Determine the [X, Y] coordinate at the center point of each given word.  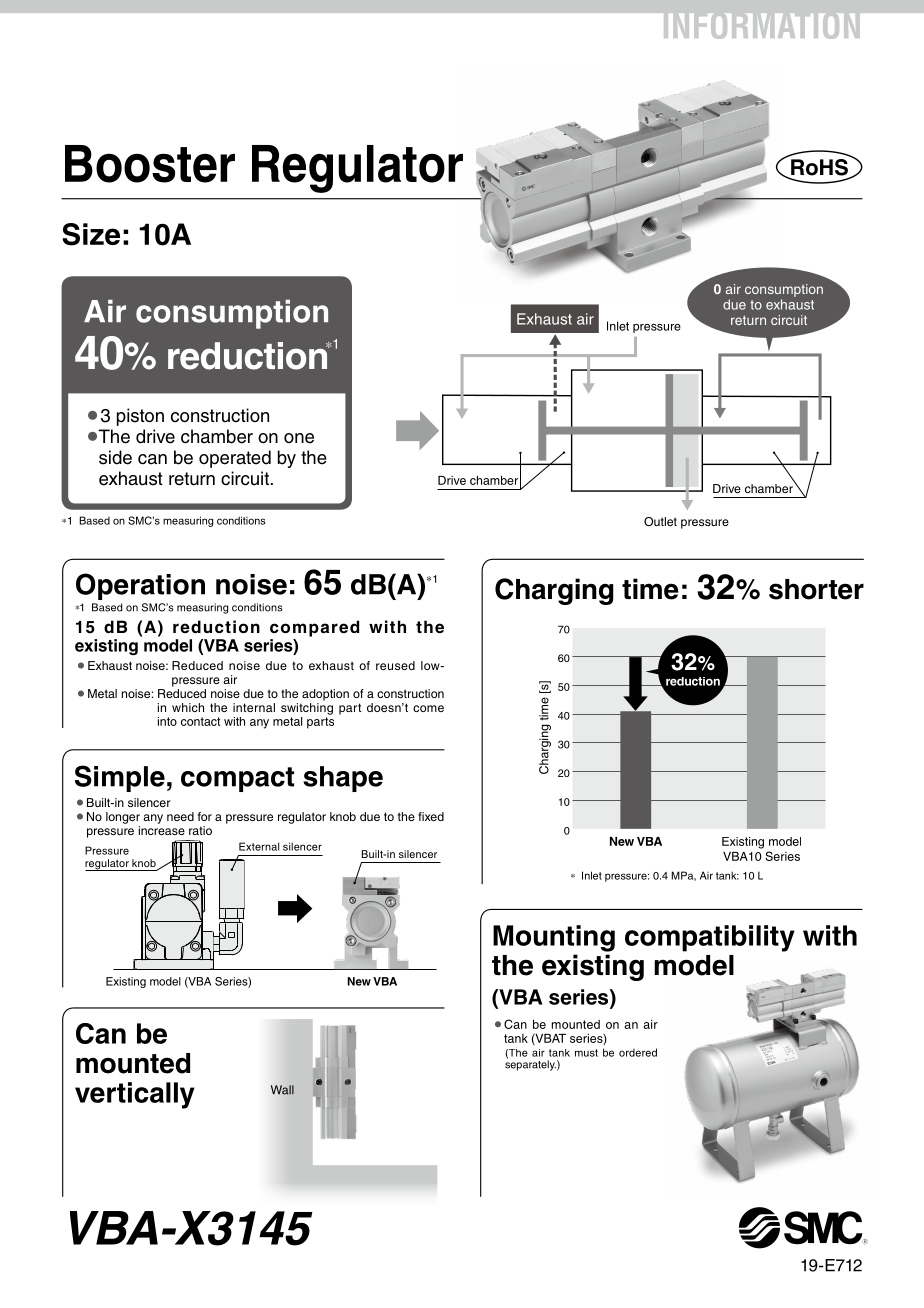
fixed [431, 816]
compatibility [710, 938]
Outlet [660, 521]
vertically [135, 1095]
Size [91, 234]
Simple [120, 778]
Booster [150, 164]
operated [235, 459]
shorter [816, 589]
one [299, 438]
